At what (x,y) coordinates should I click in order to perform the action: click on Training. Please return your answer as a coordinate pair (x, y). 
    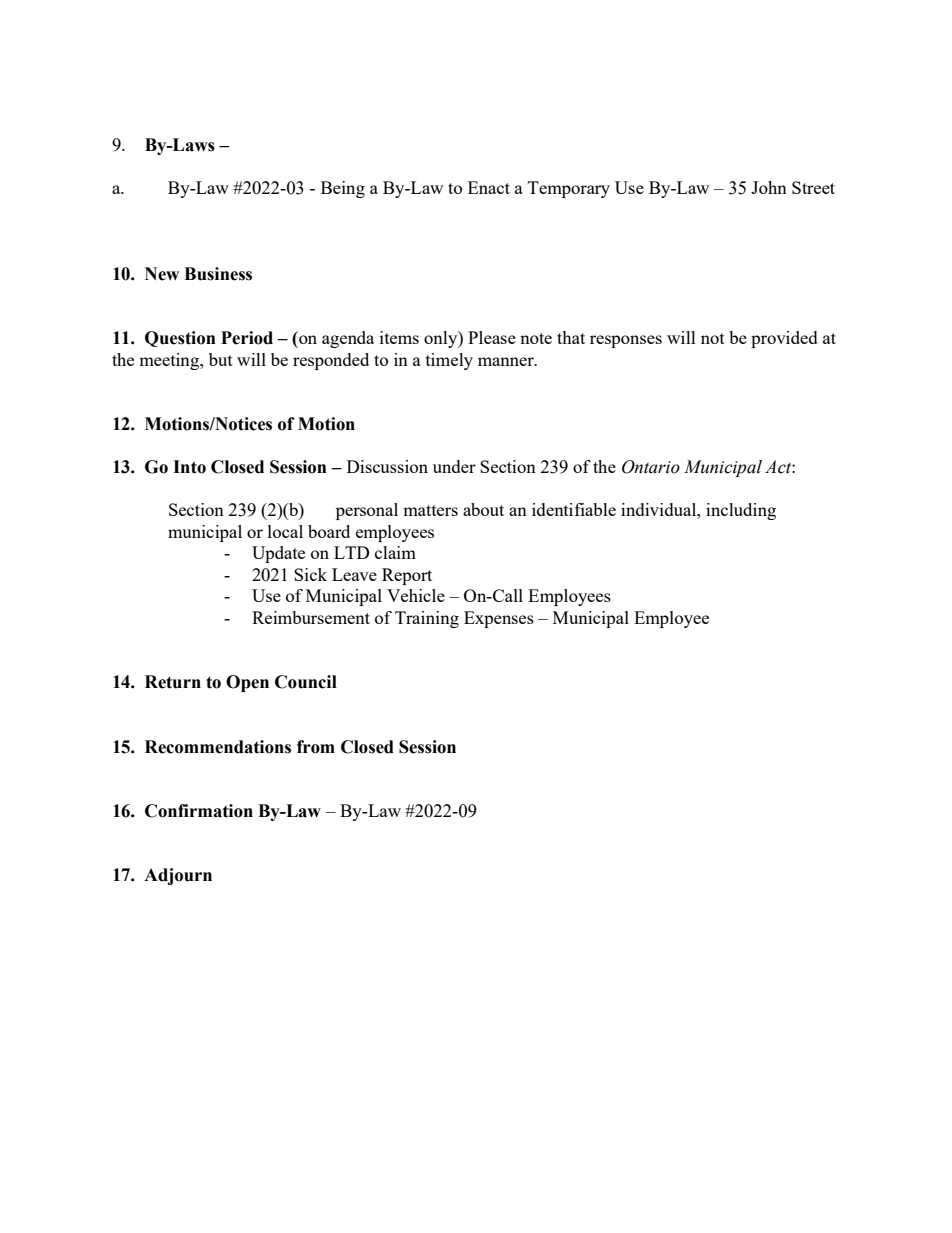
    Looking at the image, I should click on (427, 619).
